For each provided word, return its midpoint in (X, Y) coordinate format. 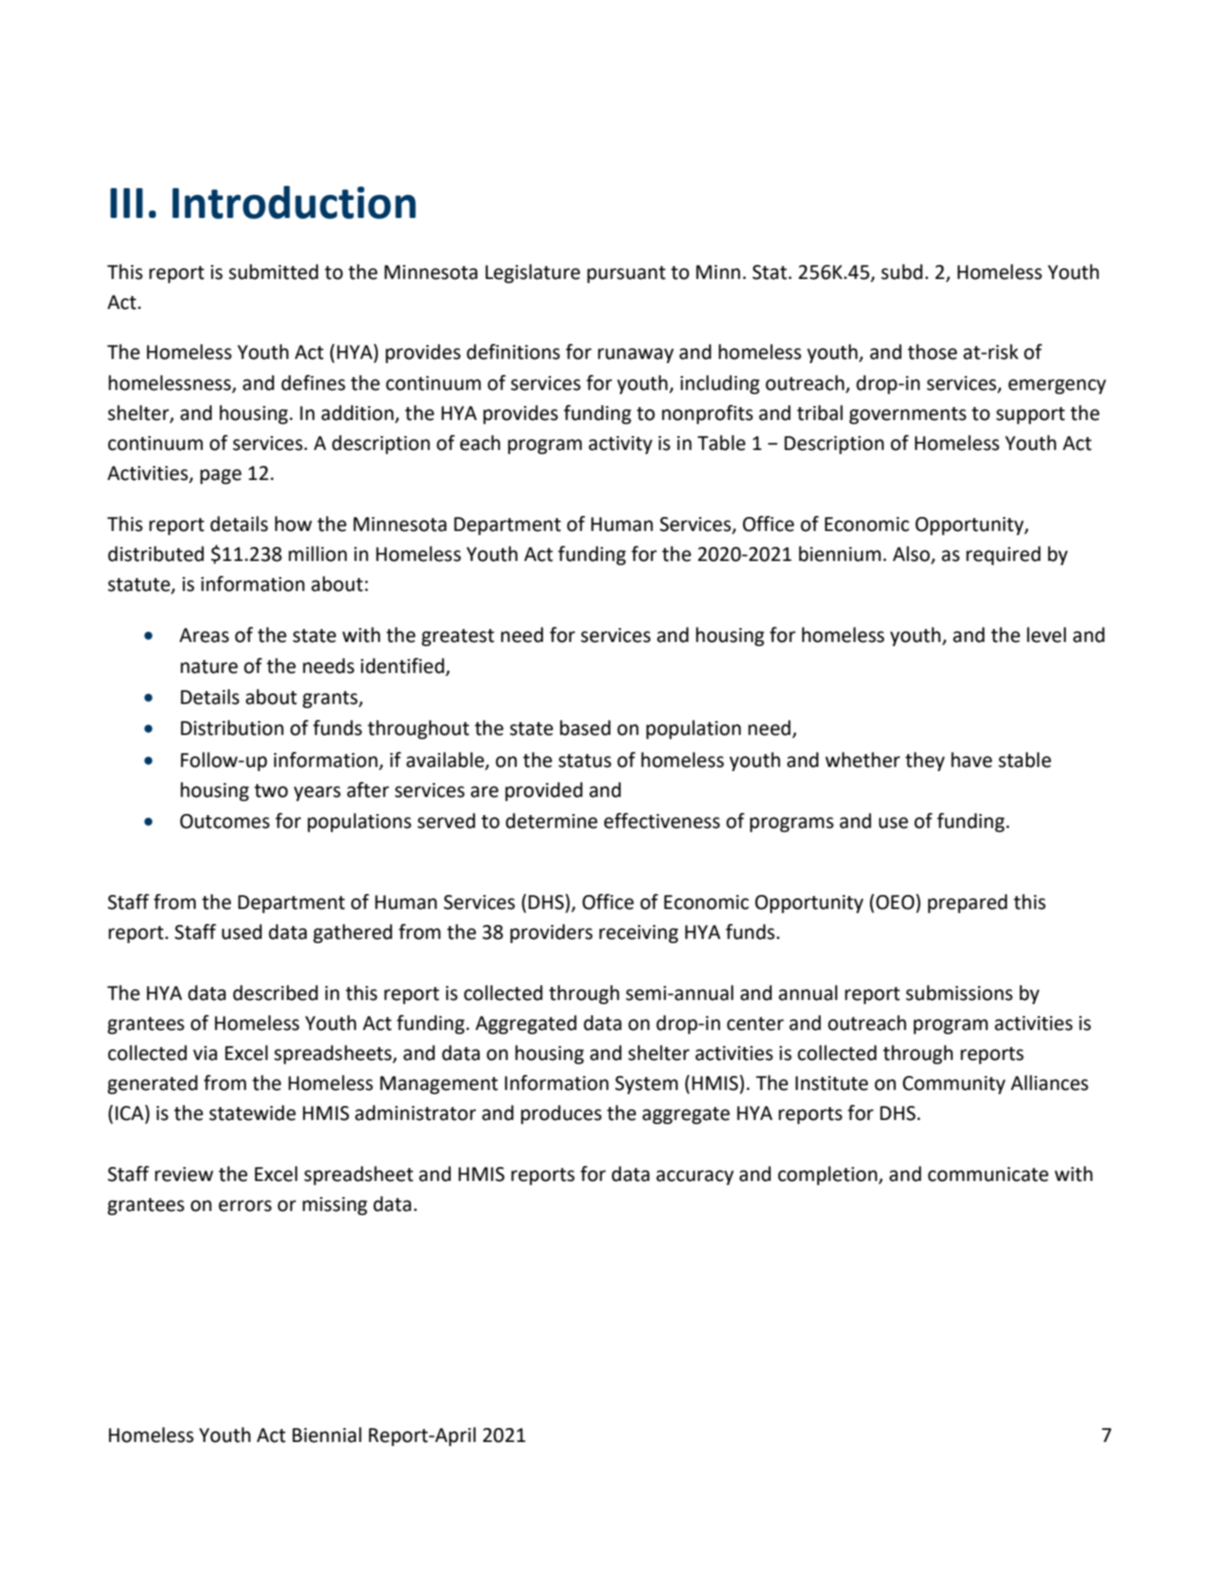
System (646, 1085)
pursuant (626, 274)
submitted (273, 272)
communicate (988, 1174)
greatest (457, 637)
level (1046, 635)
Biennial (327, 1435)
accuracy (695, 1177)
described (275, 993)
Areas (204, 635)
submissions (959, 993)
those (932, 352)
